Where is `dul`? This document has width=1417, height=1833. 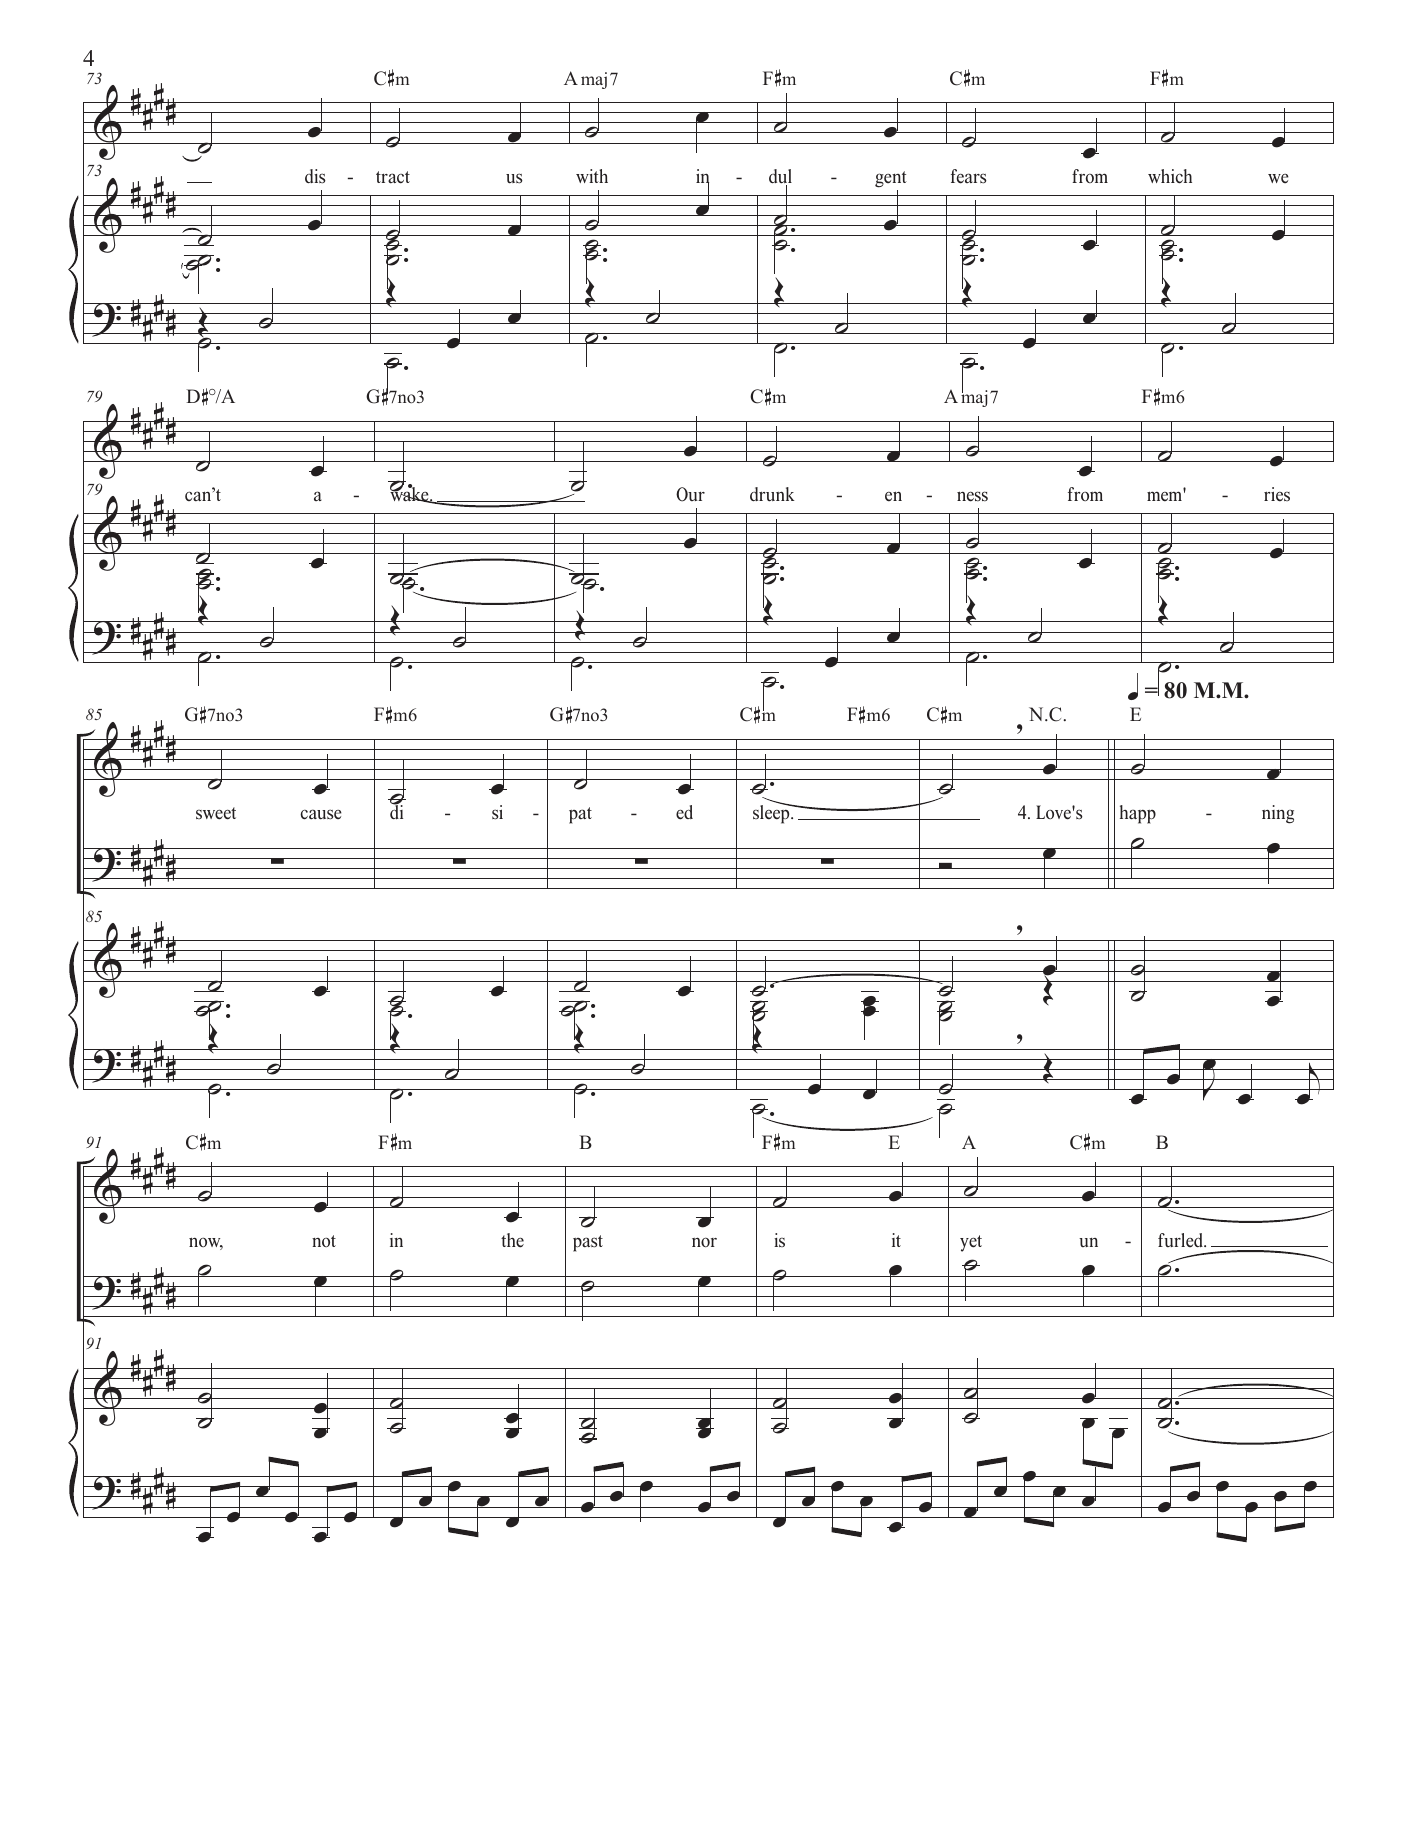 dul is located at coordinates (780, 177).
